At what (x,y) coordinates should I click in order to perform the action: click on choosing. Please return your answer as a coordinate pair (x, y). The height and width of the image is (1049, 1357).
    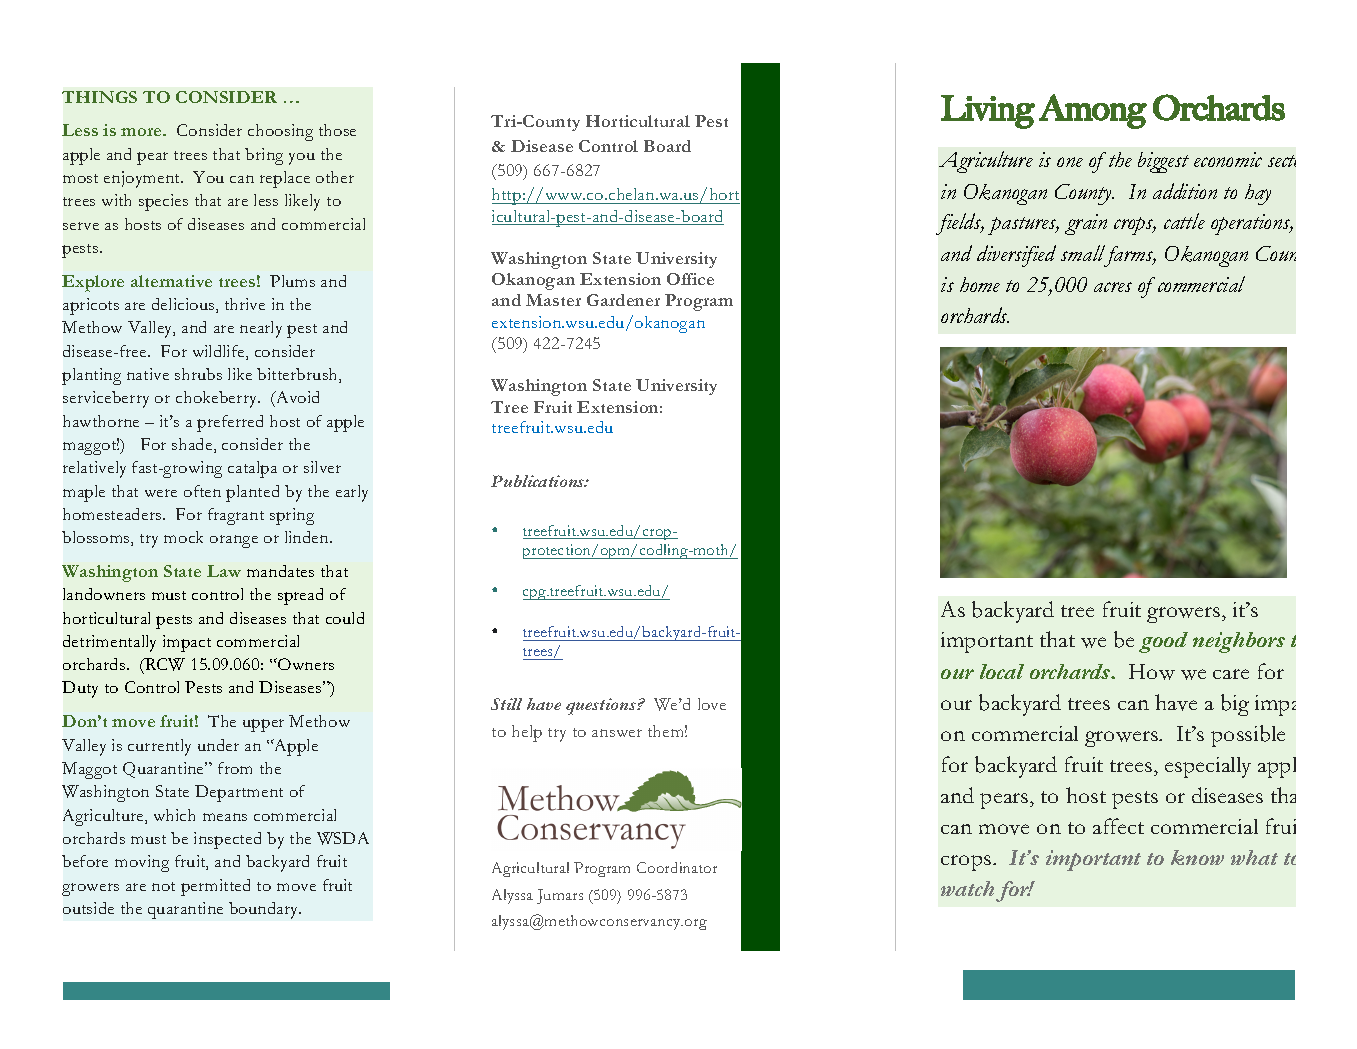
    Looking at the image, I should click on (280, 132).
